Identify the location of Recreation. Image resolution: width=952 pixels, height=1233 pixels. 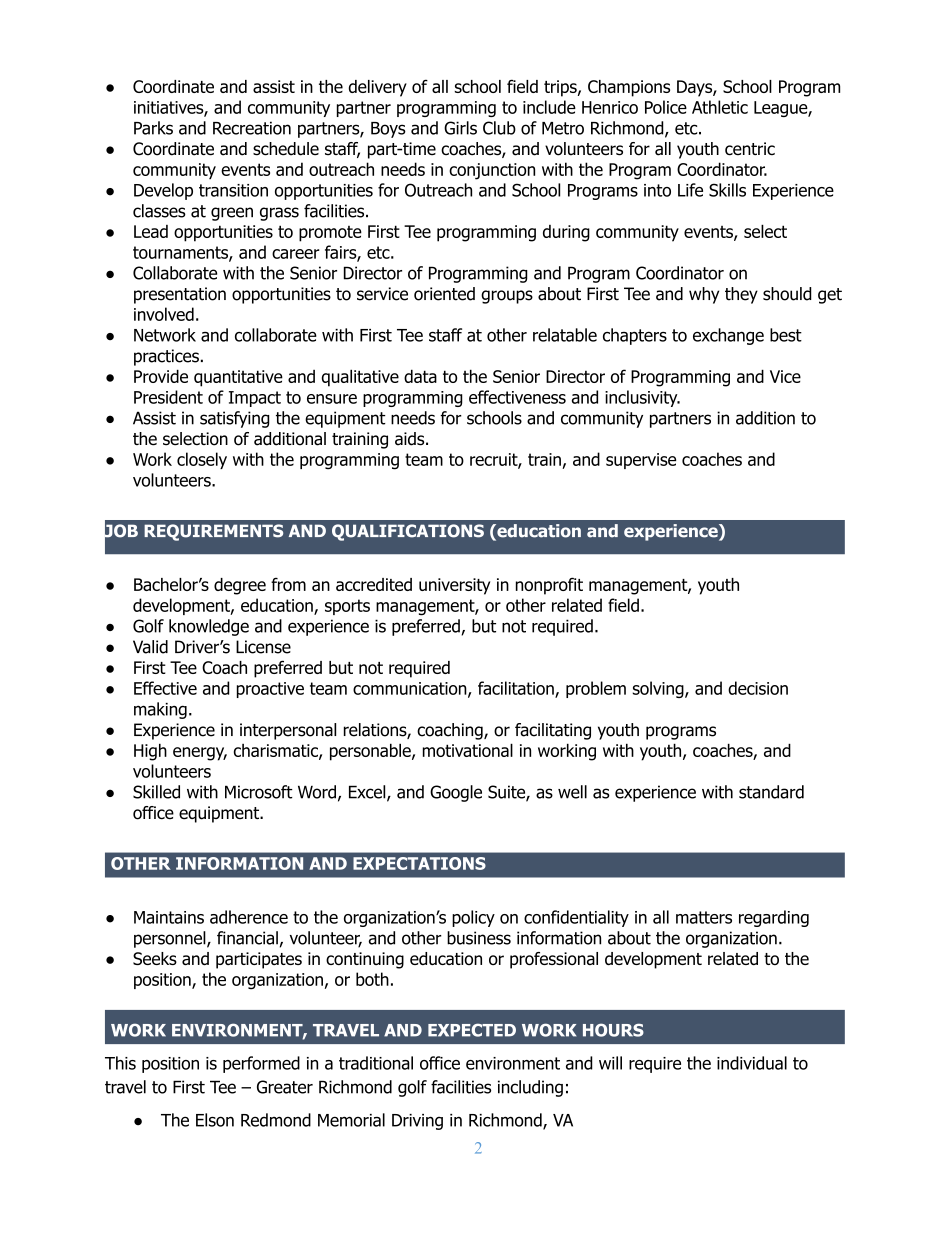
(252, 128).
